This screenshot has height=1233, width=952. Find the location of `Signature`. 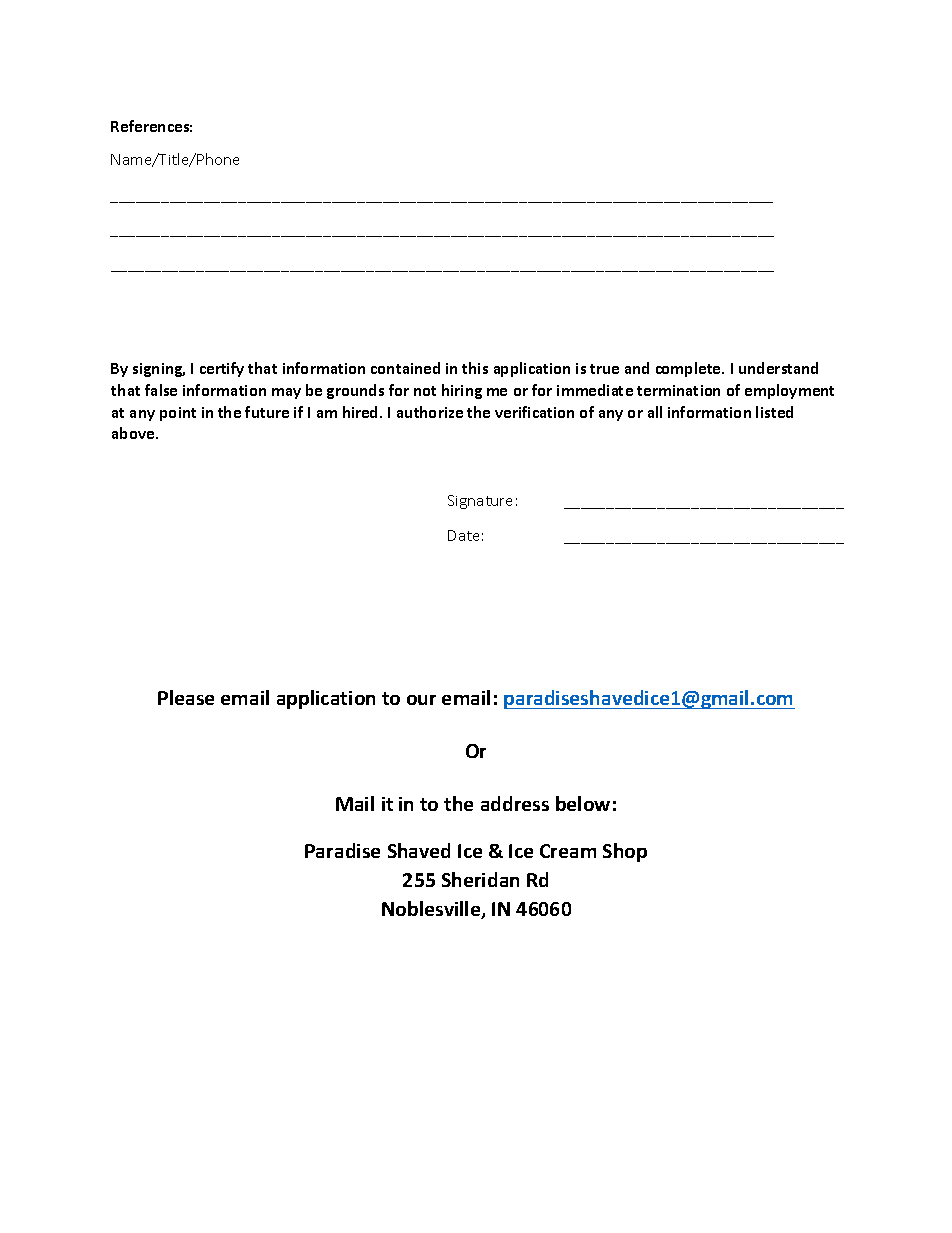

Signature is located at coordinates (480, 502).
